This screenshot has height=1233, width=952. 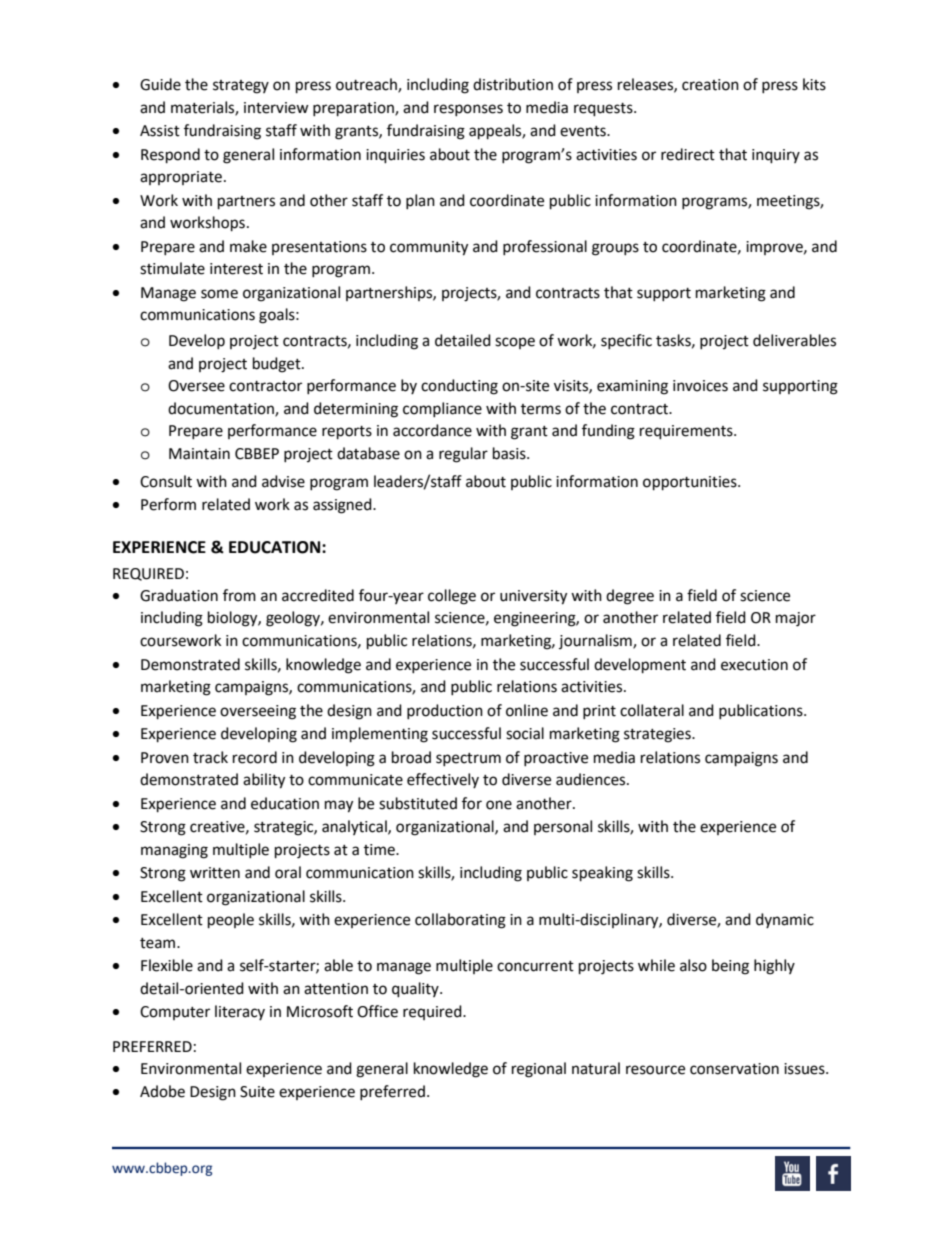 I want to click on requirements, so click(x=687, y=432).
